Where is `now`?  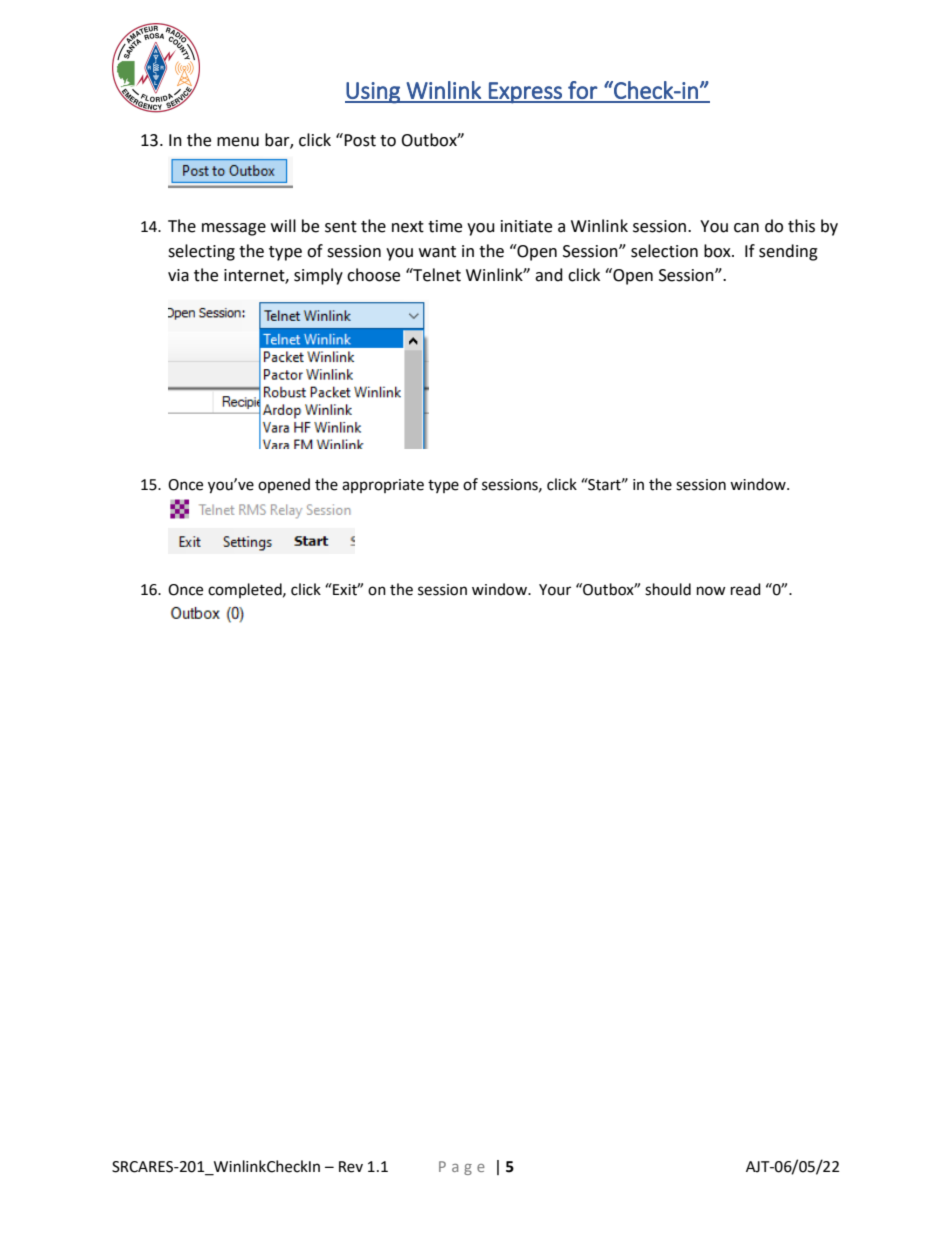 now is located at coordinates (711, 591).
